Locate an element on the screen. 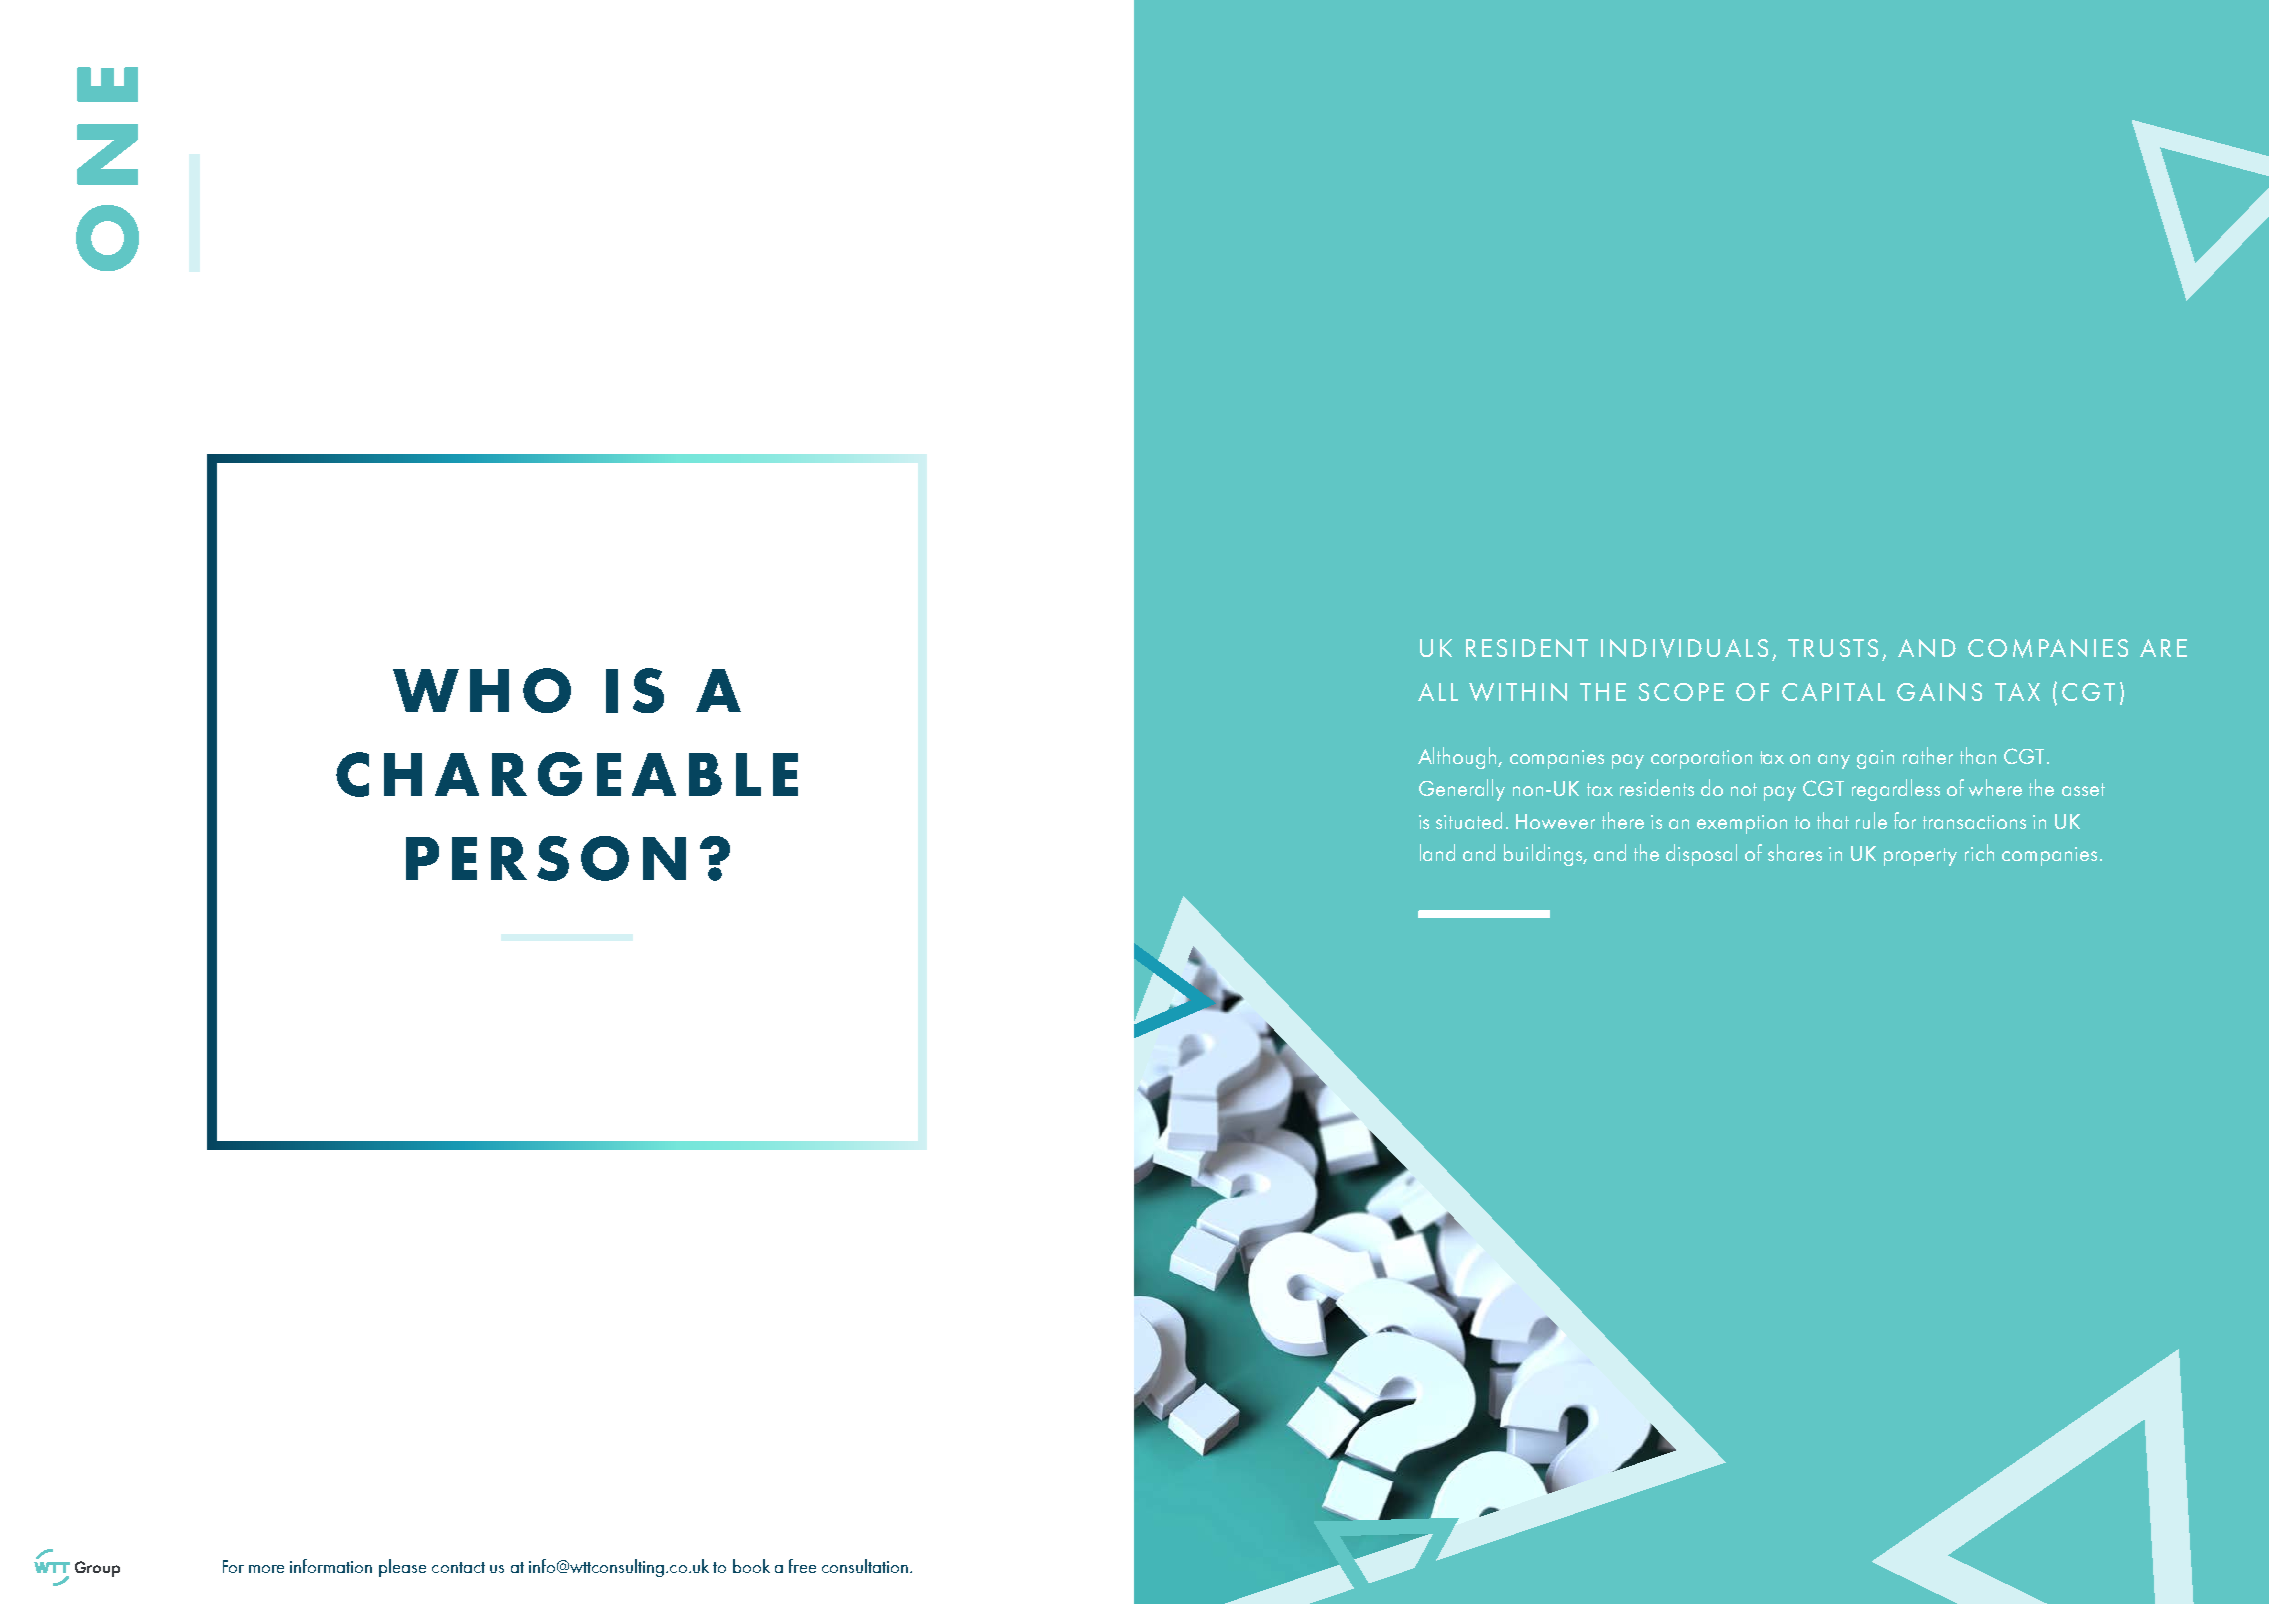 The image size is (2269, 1604). WHO is located at coordinates (482, 690).
